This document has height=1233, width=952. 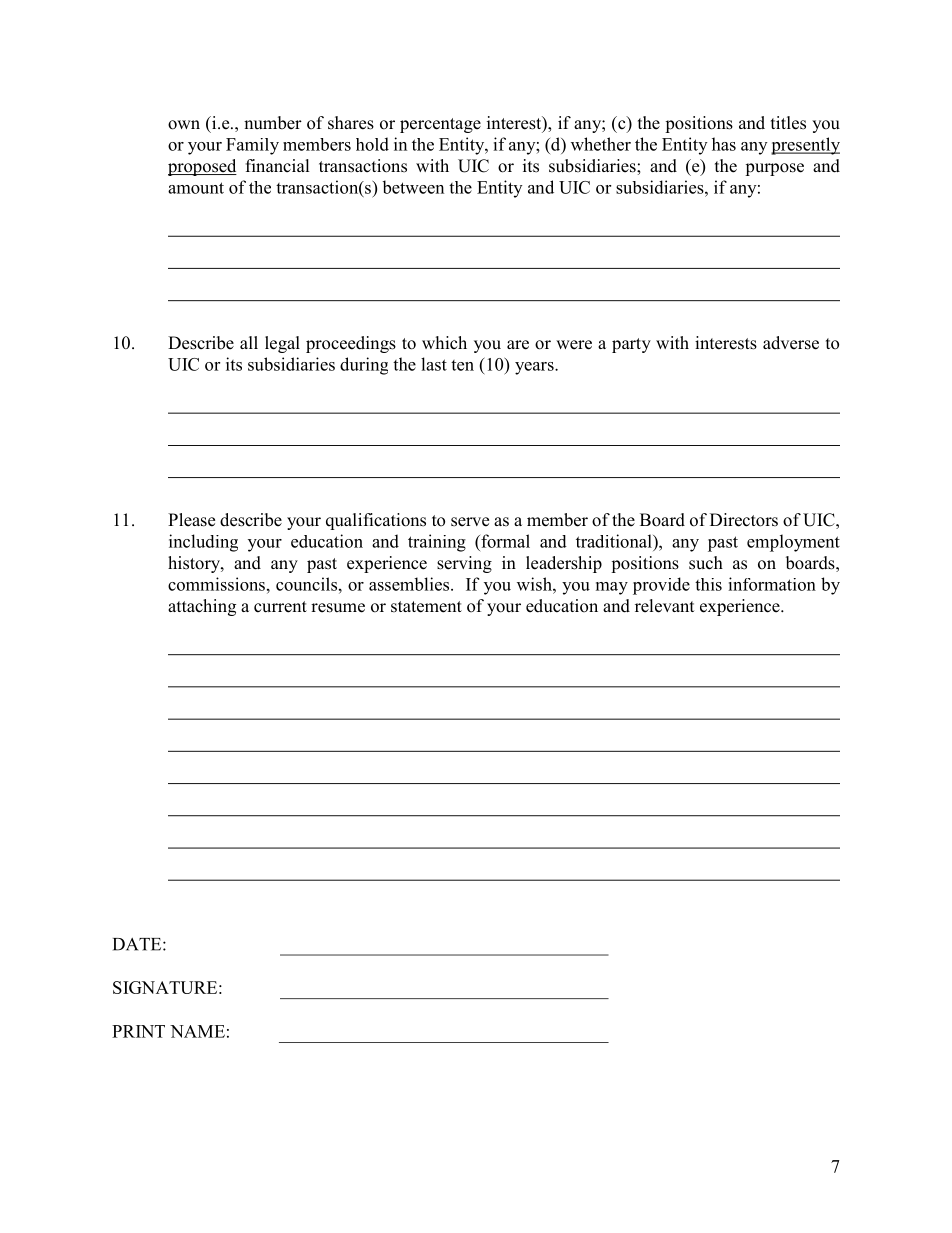 What do you see at coordinates (202, 167) in the document?
I see `proposed` at bounding box center [202, 167].
